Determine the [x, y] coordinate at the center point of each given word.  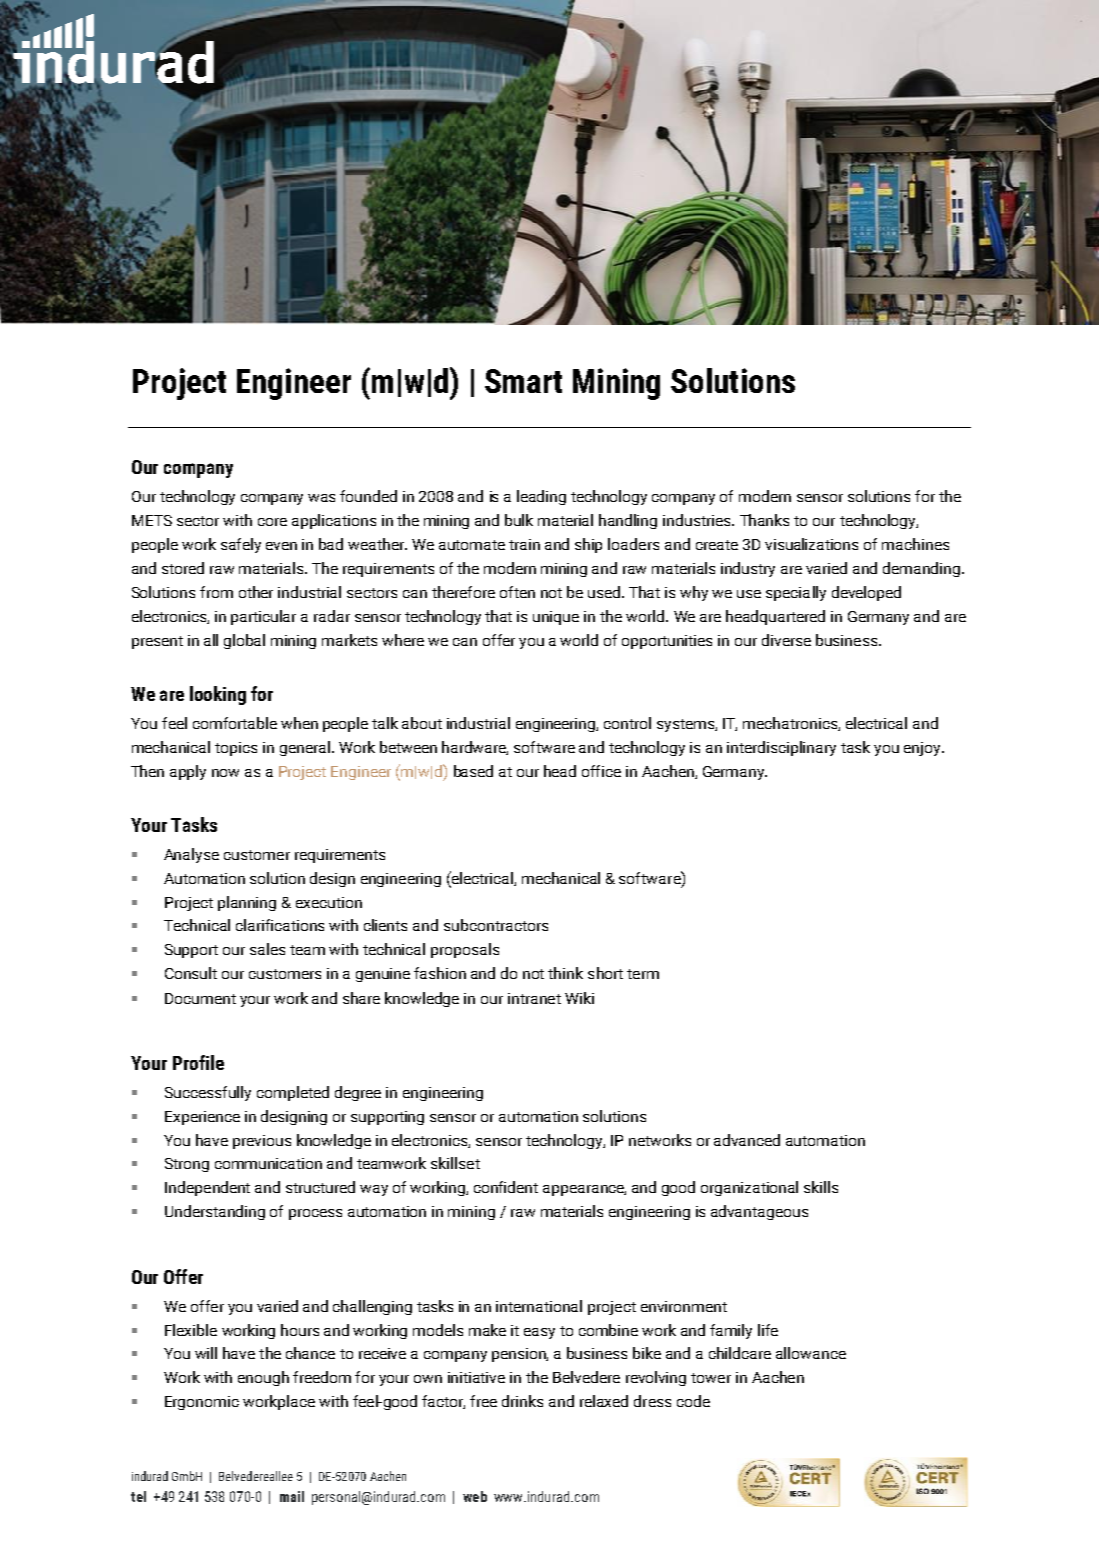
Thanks [764, 520]
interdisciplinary [781, 748]
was [321, 498]
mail [292, 1496]
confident [506, 1187]
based [473, 771]
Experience [202, 1118]
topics [236, 749]
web [475, 1496]
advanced [747, 1140]
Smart [523, 381]
